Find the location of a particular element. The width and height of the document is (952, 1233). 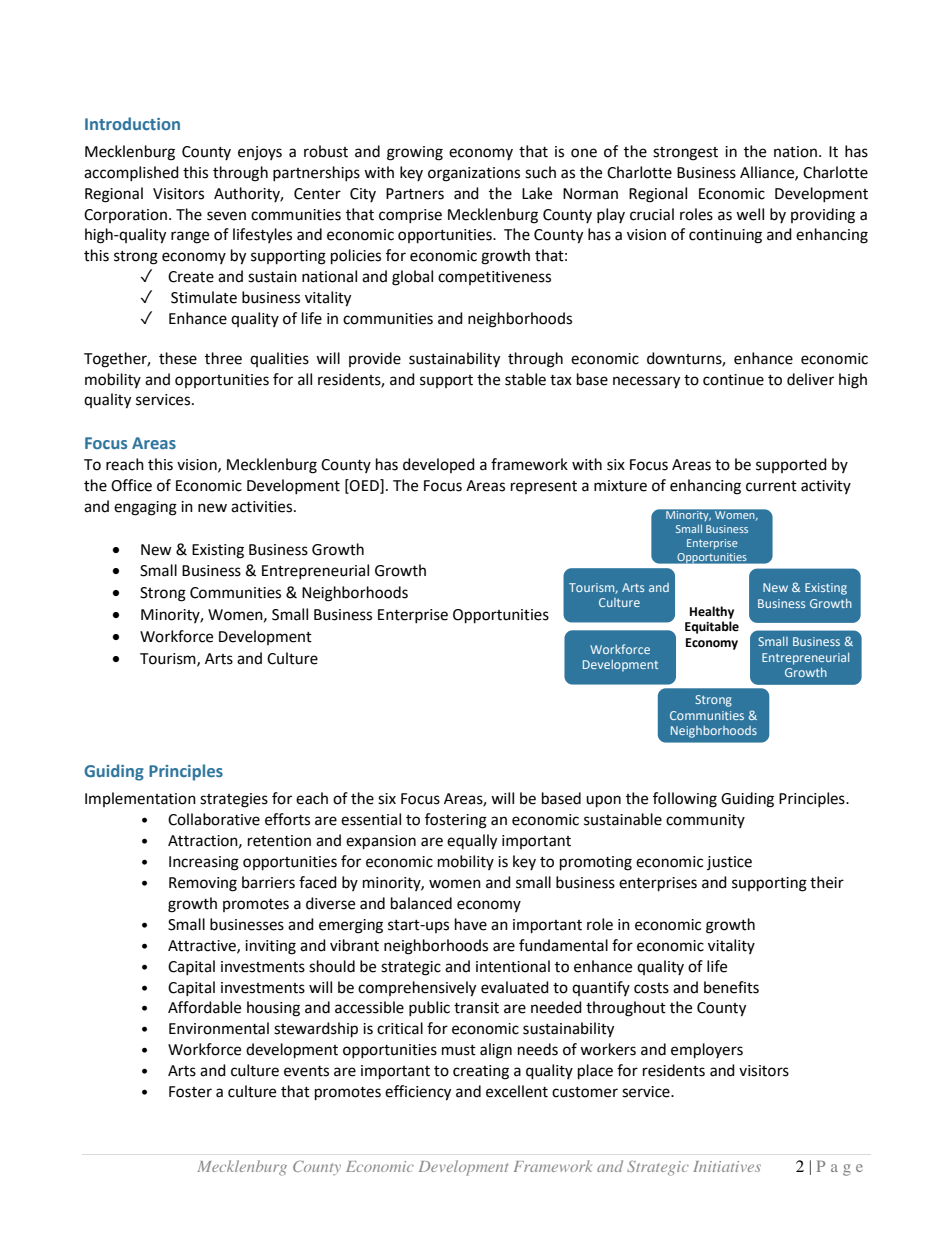

represent is located at coordinates (544, 487).
